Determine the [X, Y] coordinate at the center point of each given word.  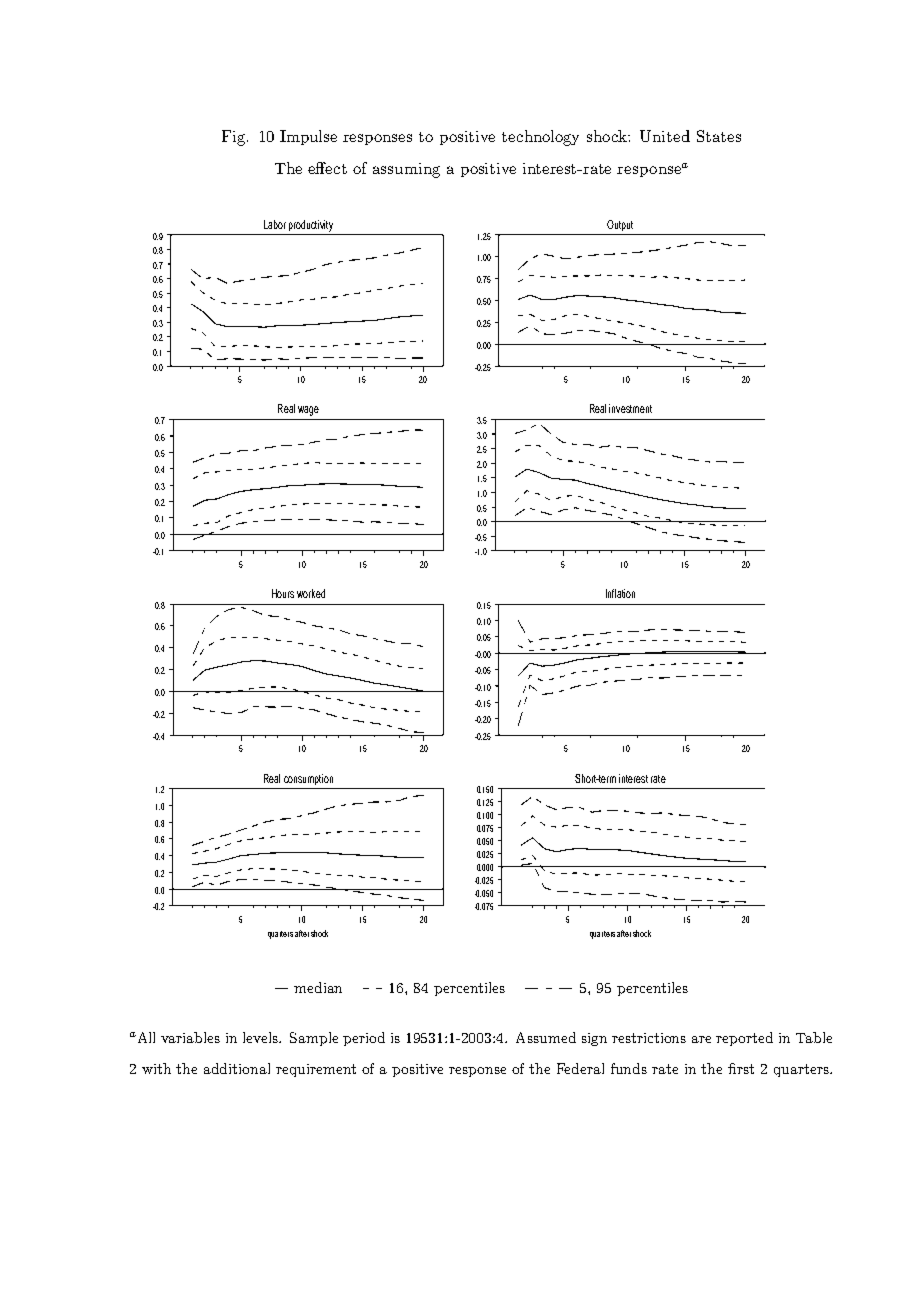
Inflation [620, 593]
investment [630, 408]
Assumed [546, 1037]
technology [540, 138]
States [719, 136]
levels [262, 1037]
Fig [235, 138]
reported [744, 1039]
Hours [283, 593]
